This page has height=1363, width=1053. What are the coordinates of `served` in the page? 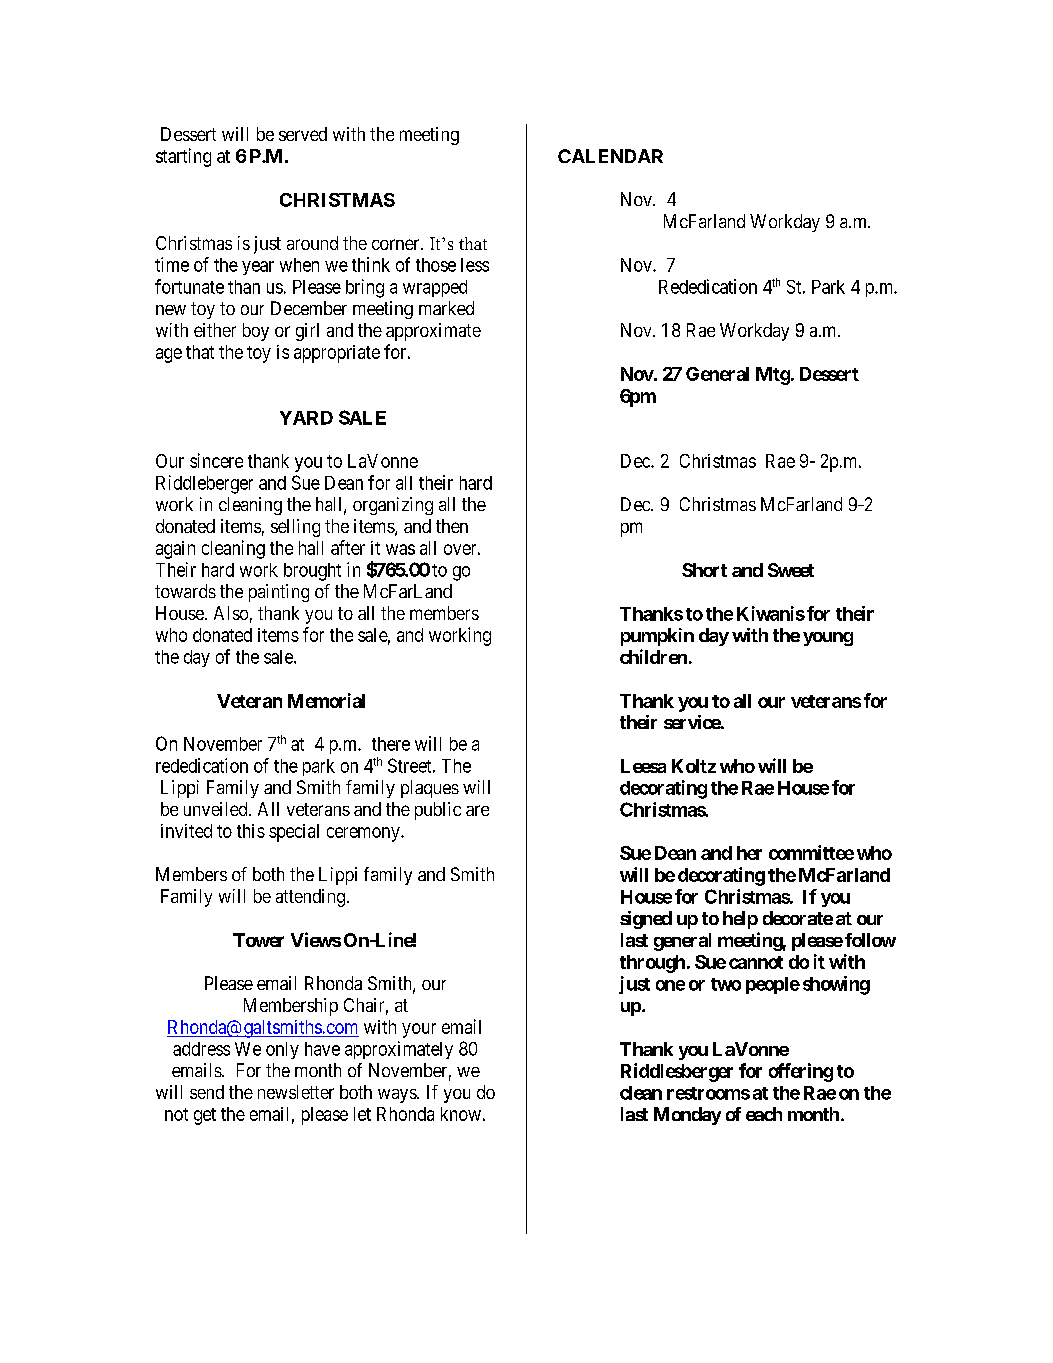 It's located at (303, 134).
